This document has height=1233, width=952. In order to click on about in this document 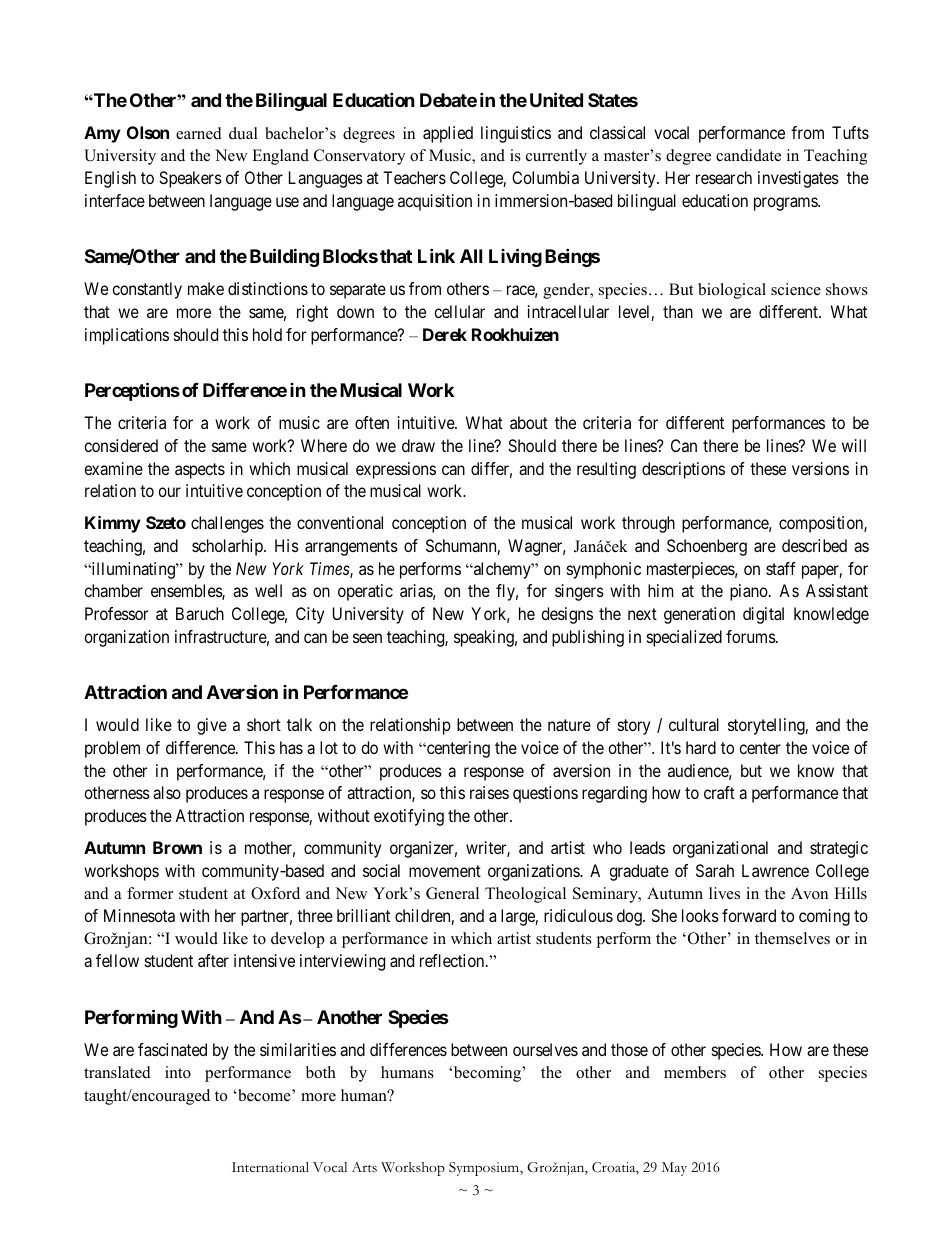, I will do `click(529, 422)`.
